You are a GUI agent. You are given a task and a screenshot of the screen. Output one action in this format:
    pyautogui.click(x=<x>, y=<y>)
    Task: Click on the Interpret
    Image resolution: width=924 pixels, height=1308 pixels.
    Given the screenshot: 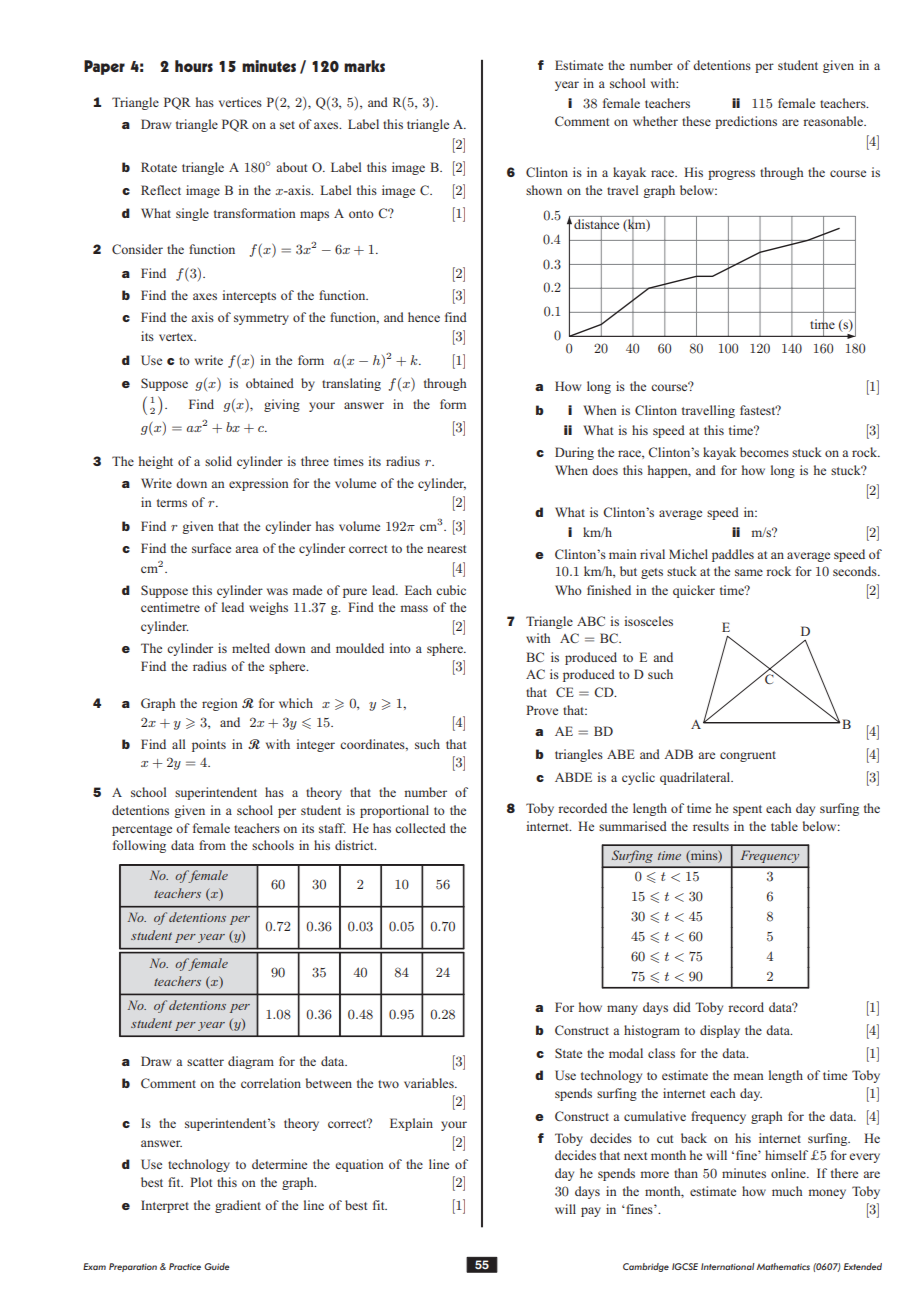 What is the action you would take?
    pyautogui.click(x=165, y=1206)
